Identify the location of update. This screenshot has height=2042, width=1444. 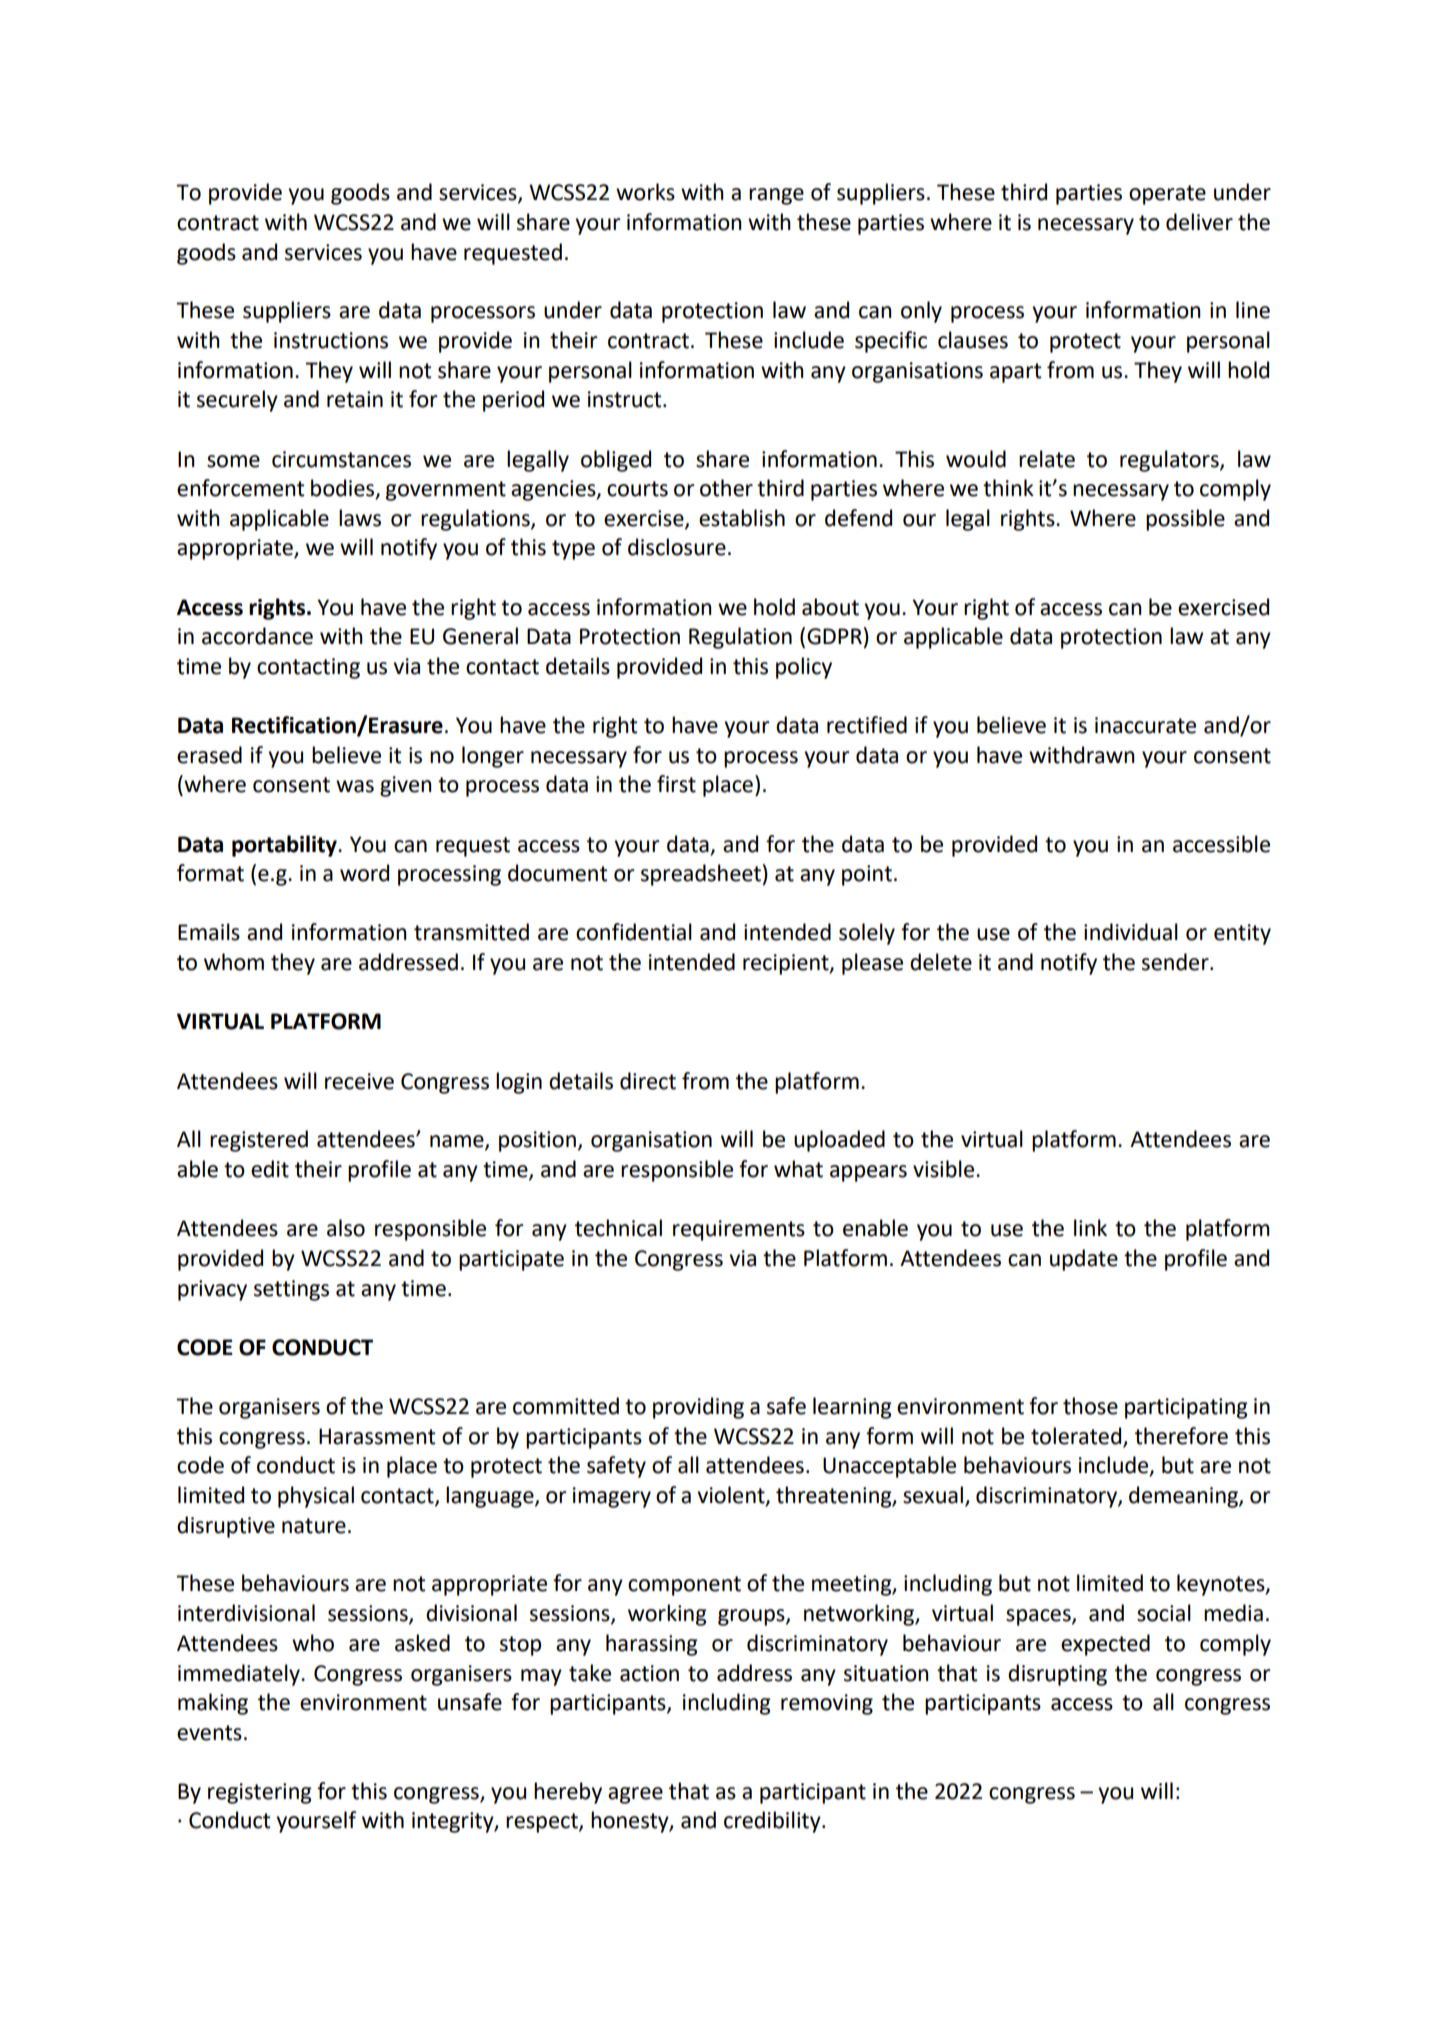
(1084, 1260).
